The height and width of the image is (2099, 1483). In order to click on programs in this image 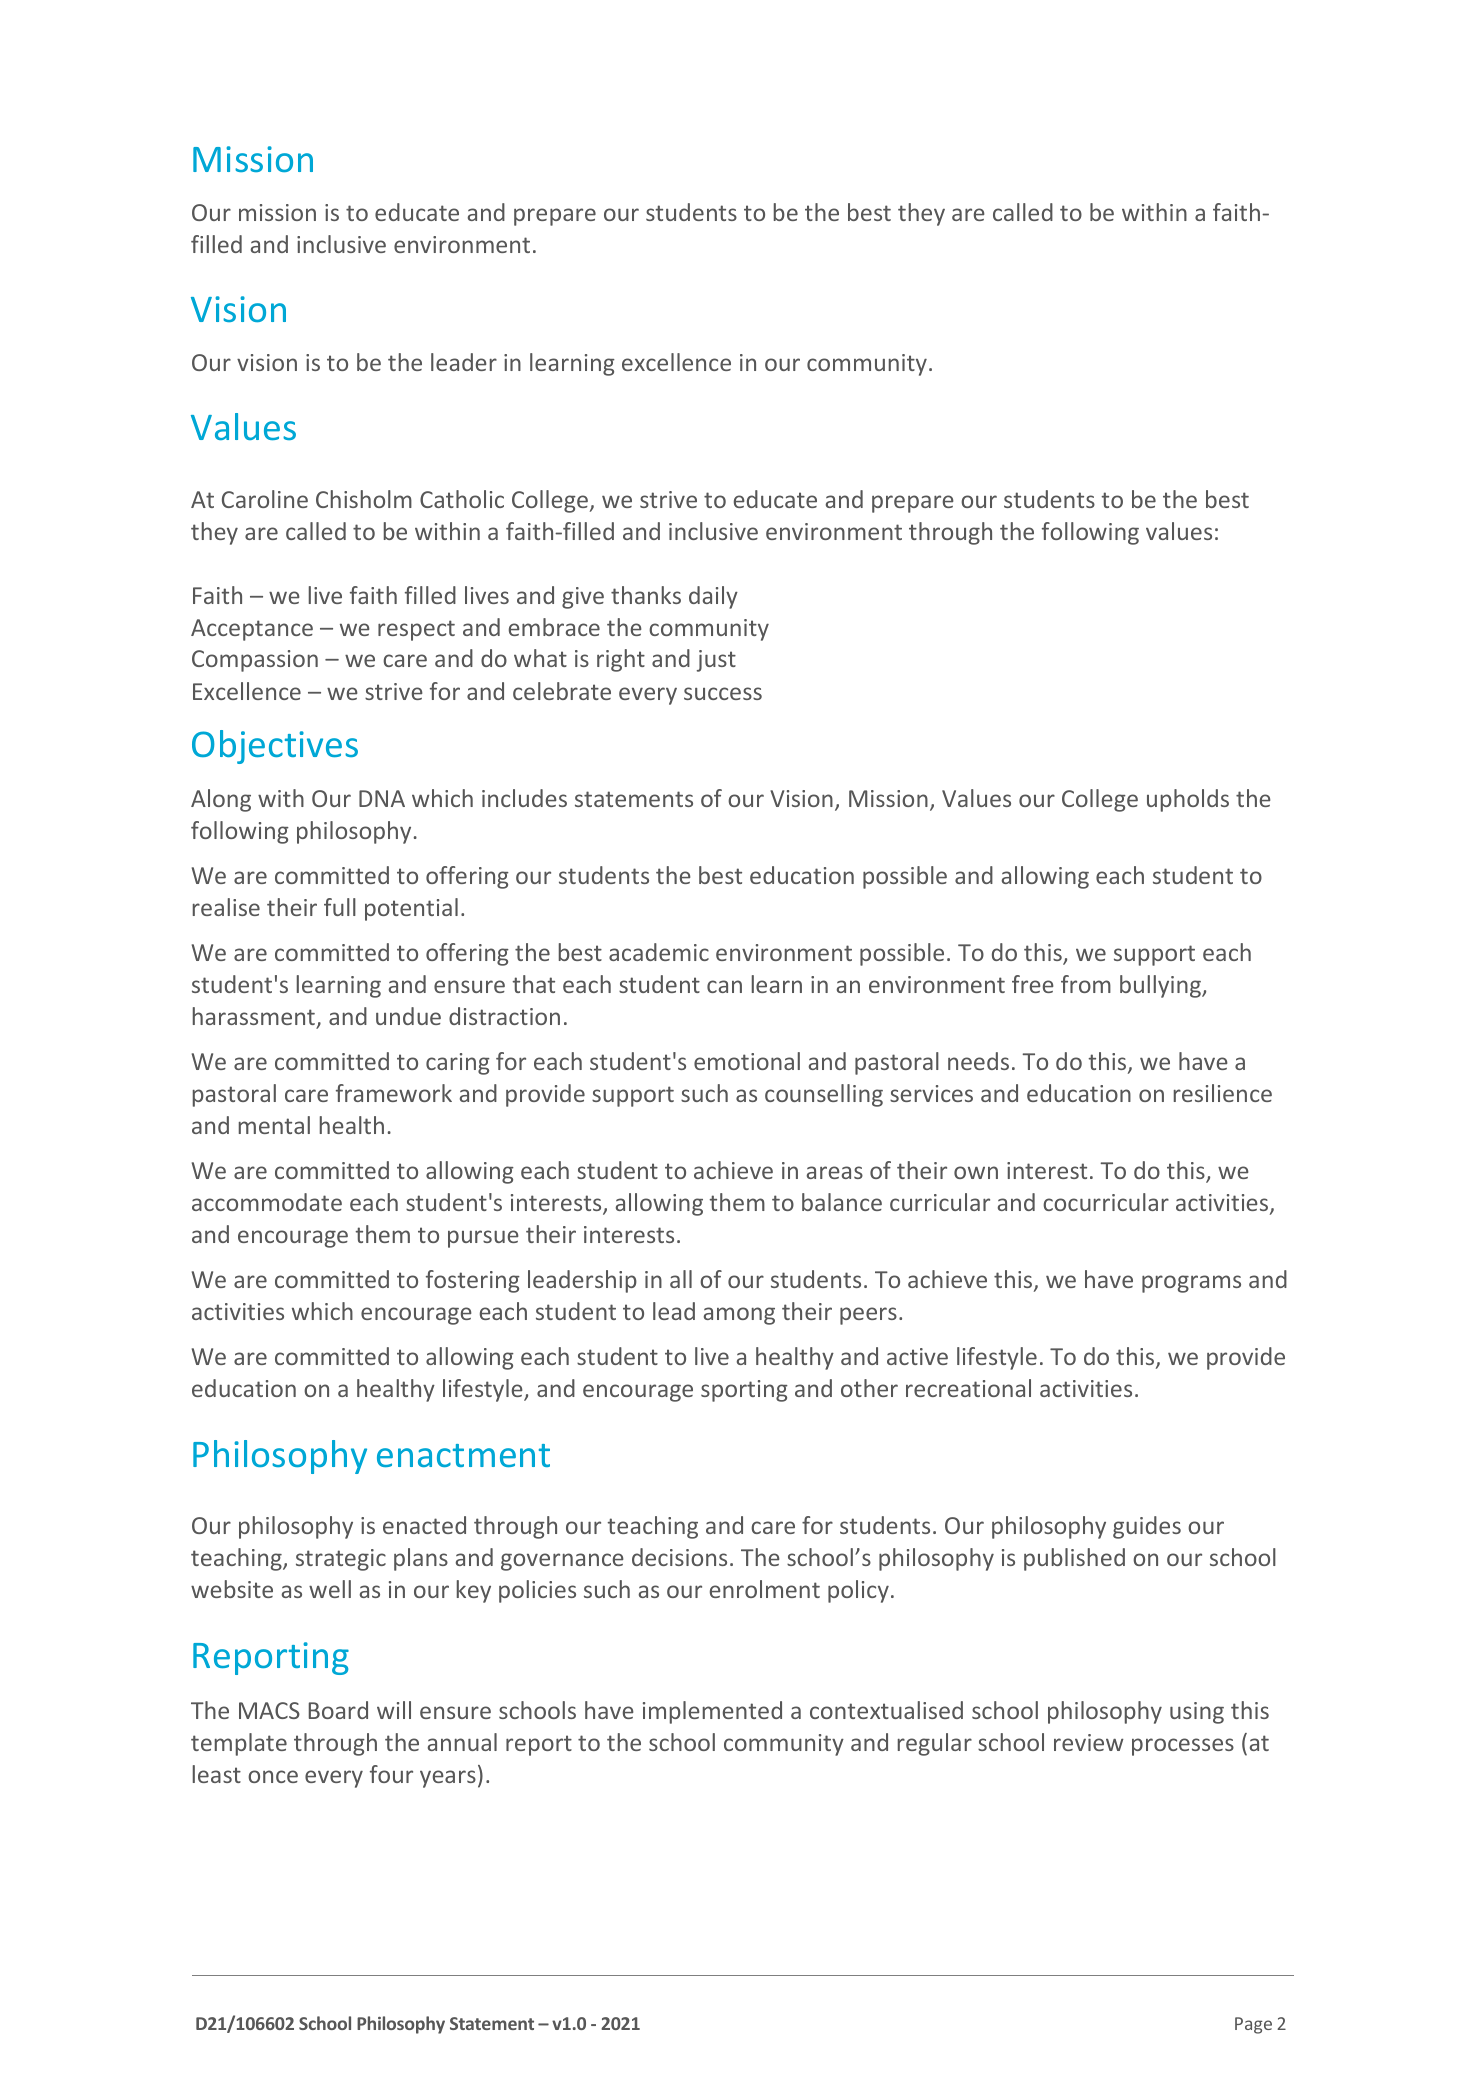, I will do `click(1191, 1284)`.
